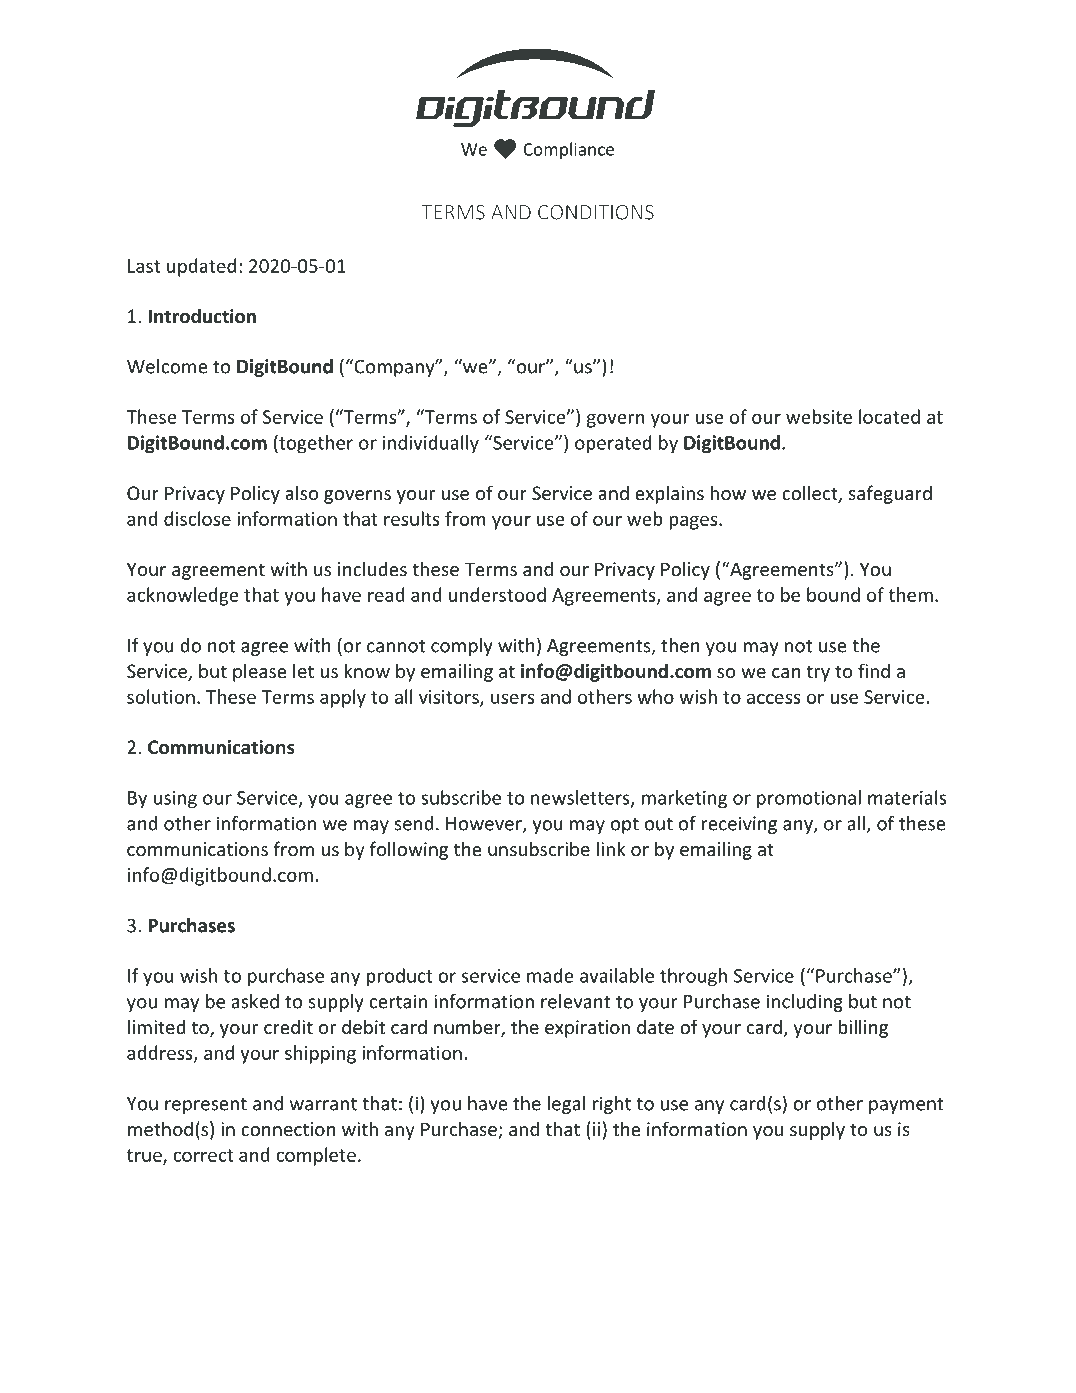  I want to click on together, so click(315, 444).
